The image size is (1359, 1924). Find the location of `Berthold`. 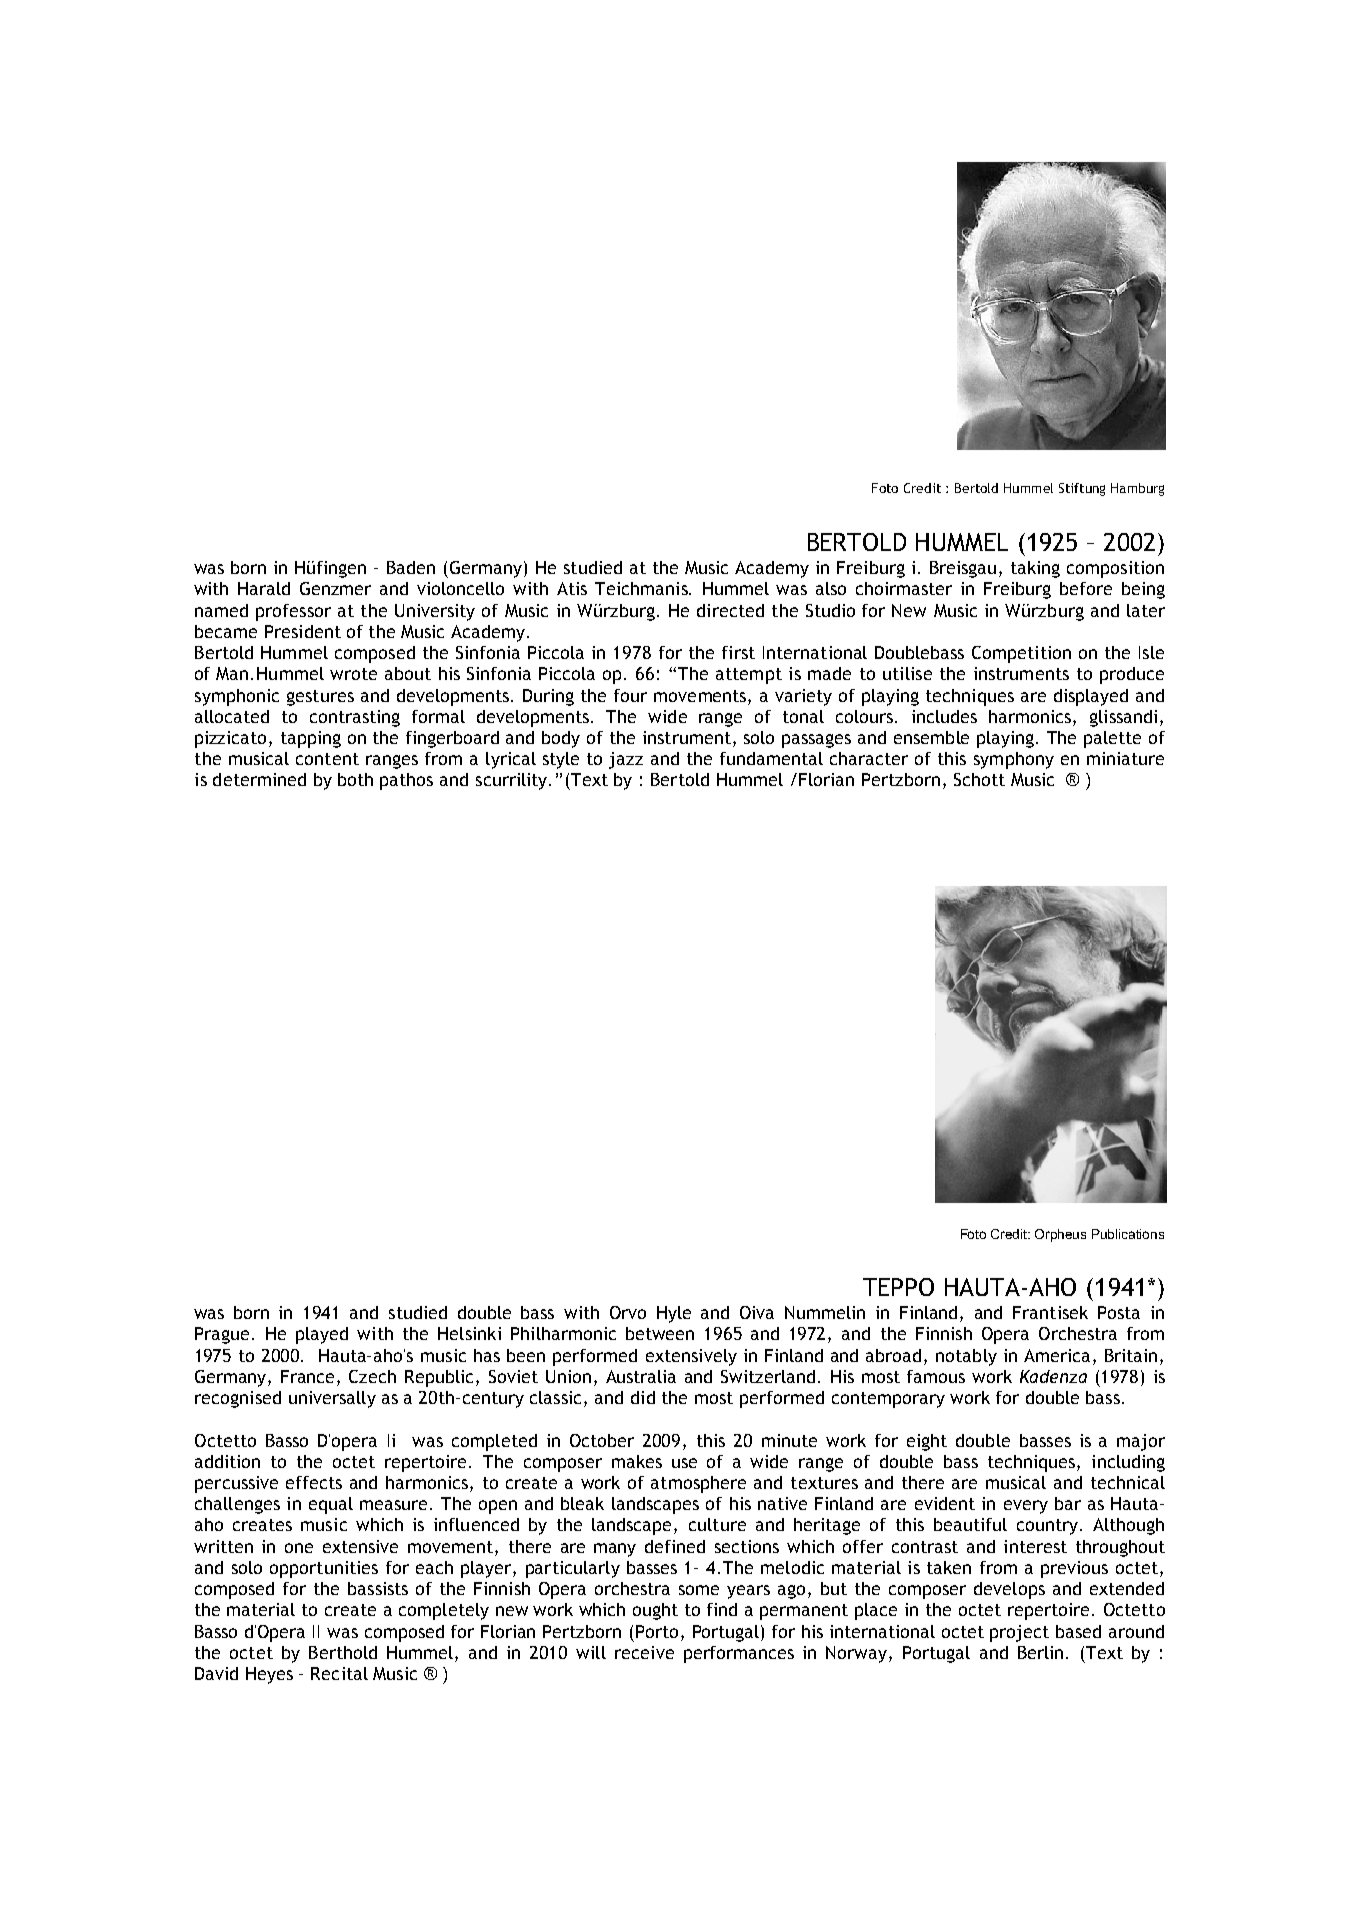

Berthold is located at coordinates (343, 1652).
